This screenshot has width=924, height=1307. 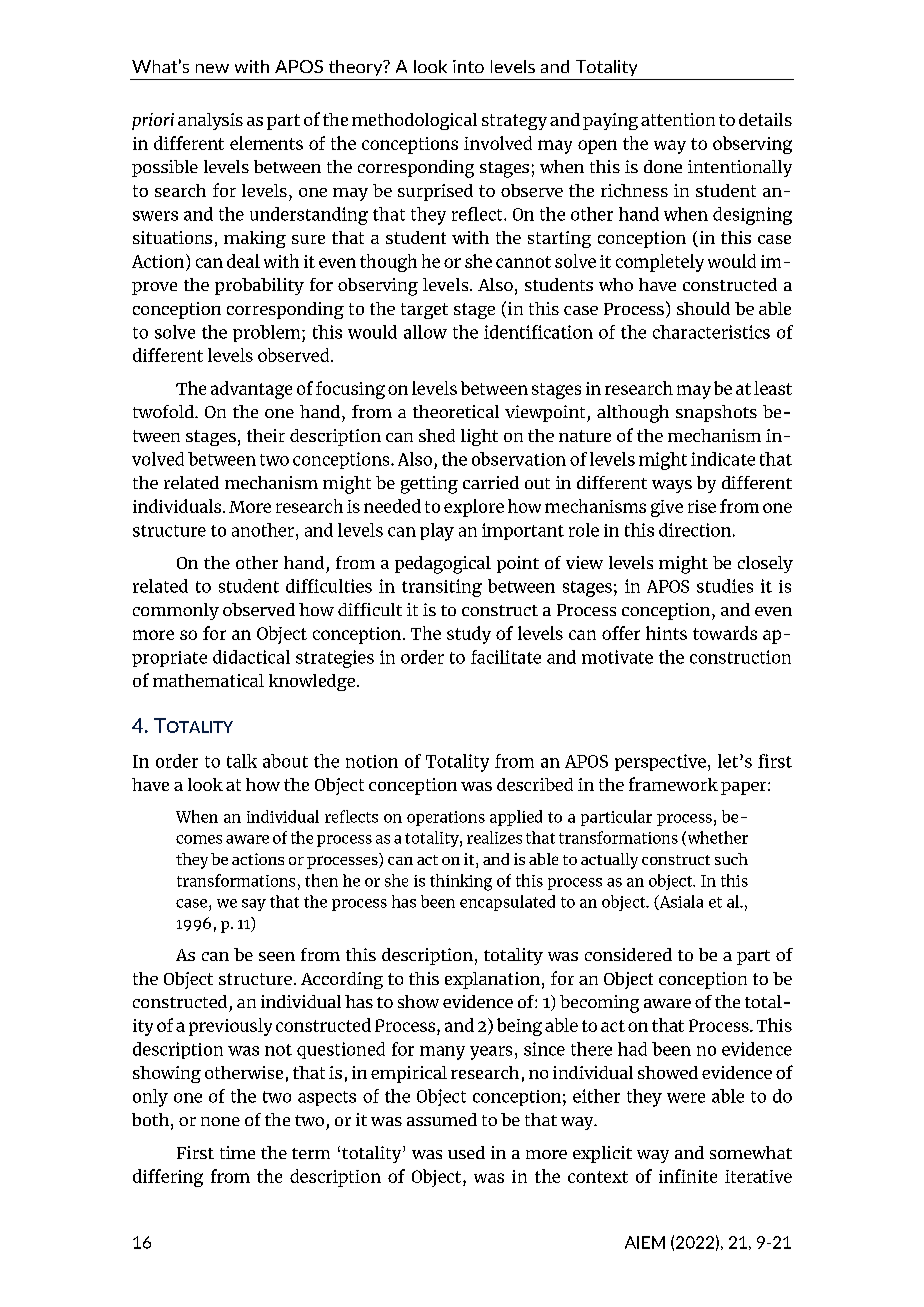 What do you see at coordinates (725, 633) in the screenshot?
I see `towards` at bounding box center [725, 633].
